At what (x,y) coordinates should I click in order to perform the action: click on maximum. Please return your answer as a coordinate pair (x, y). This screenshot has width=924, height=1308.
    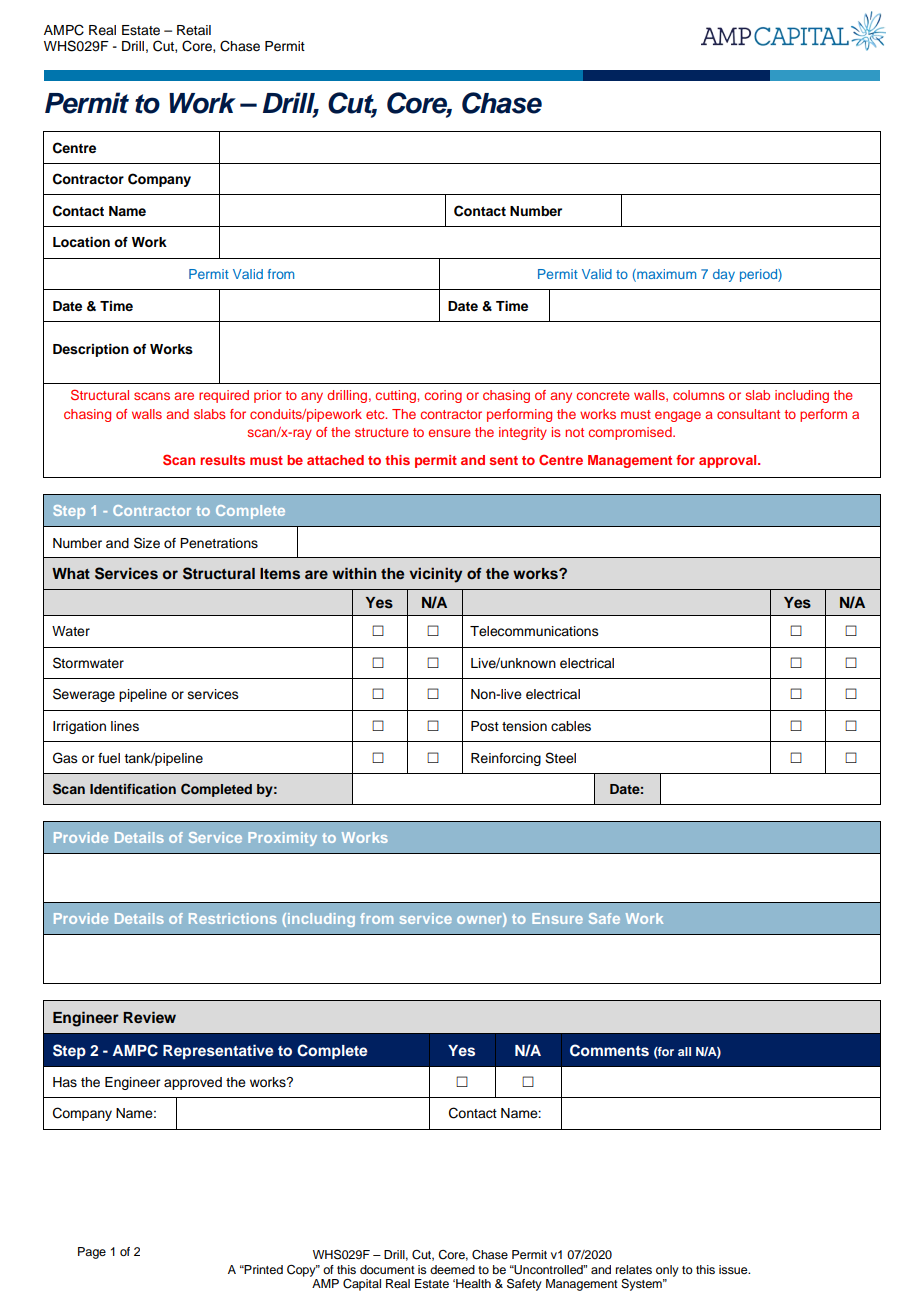
    Looking at the image, I should click on (665, 275).
